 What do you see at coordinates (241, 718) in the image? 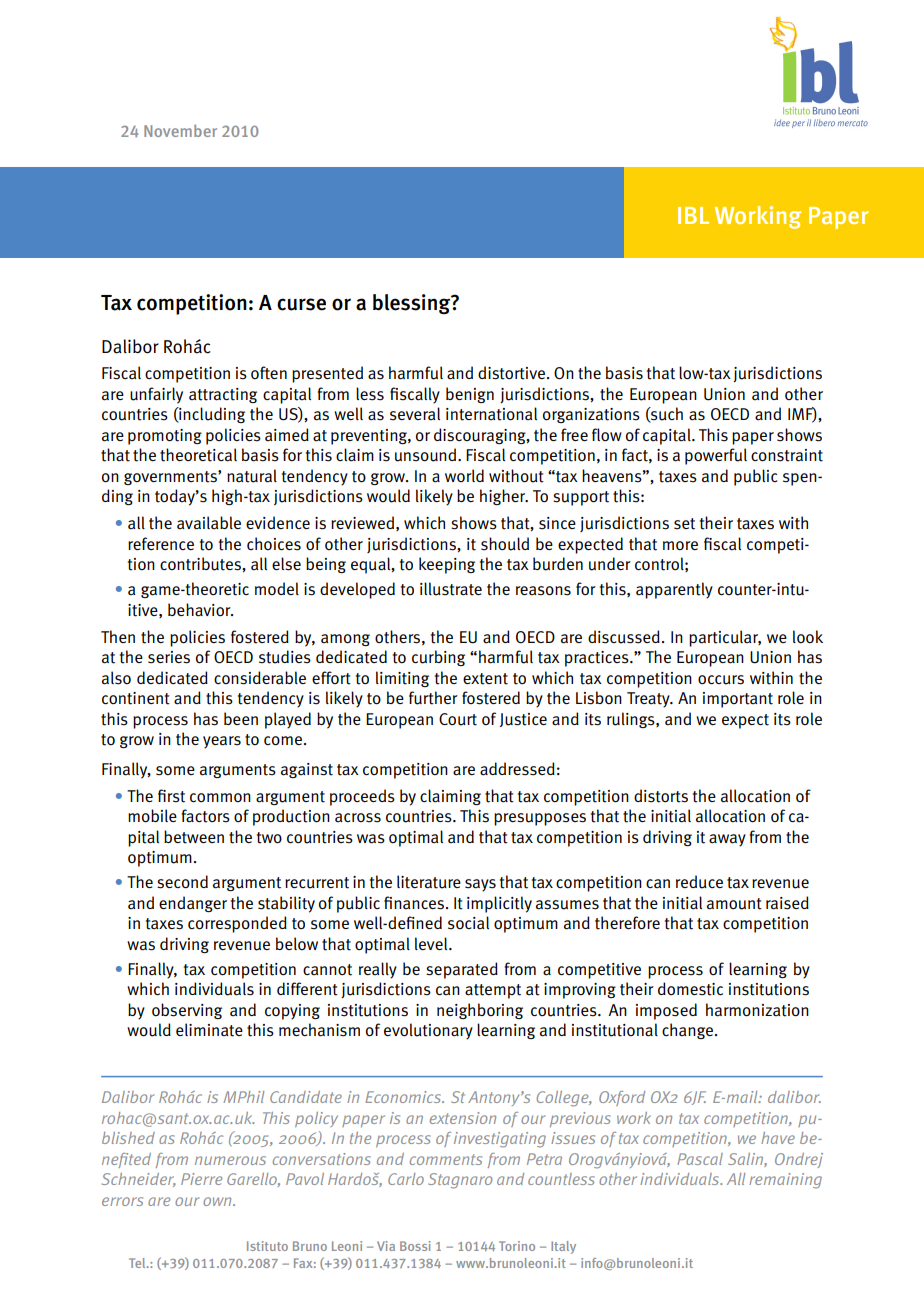
I see `been` at bounding box center [241, 718].
